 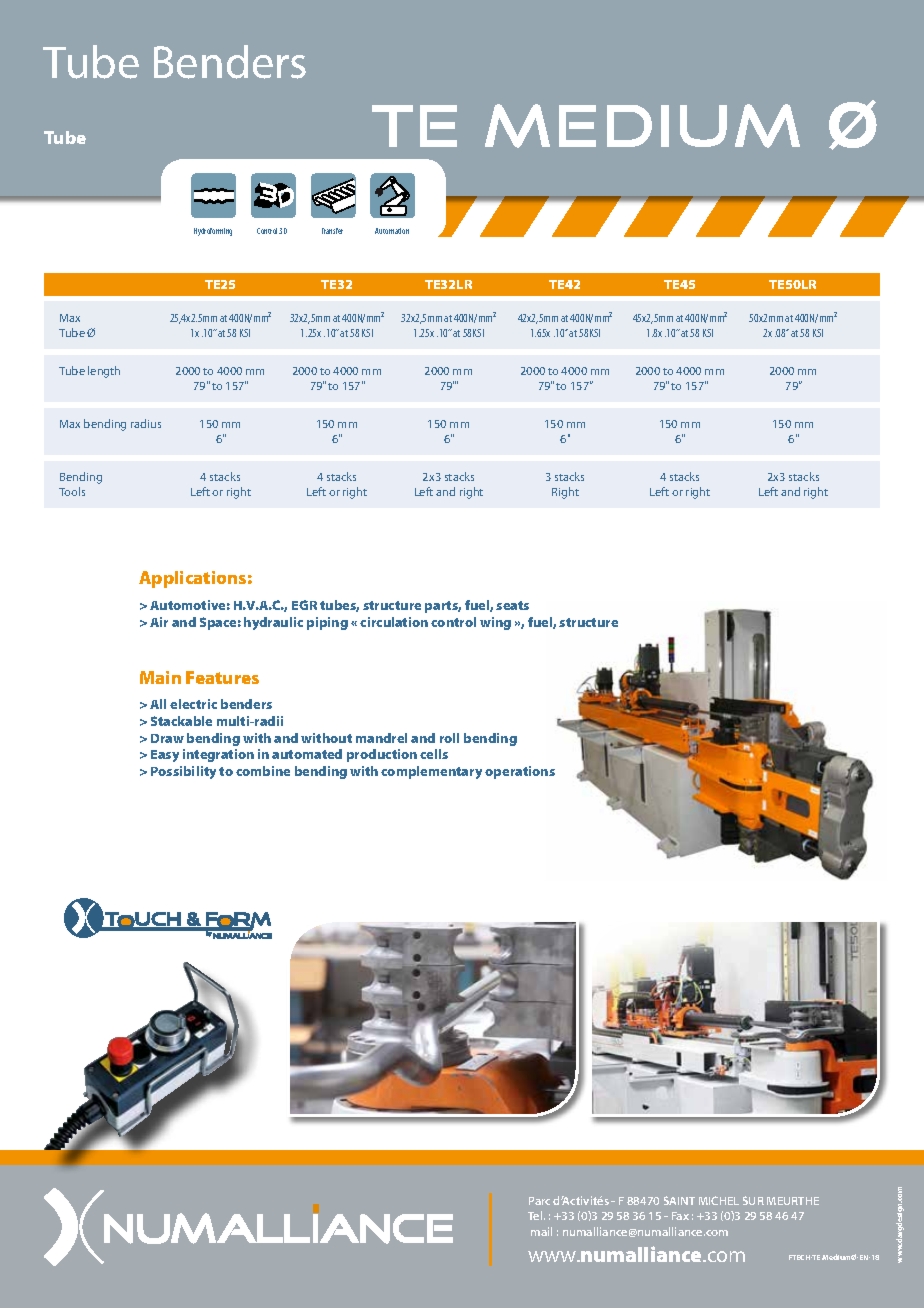 I want to click on length, so click(x=104, y=372).
